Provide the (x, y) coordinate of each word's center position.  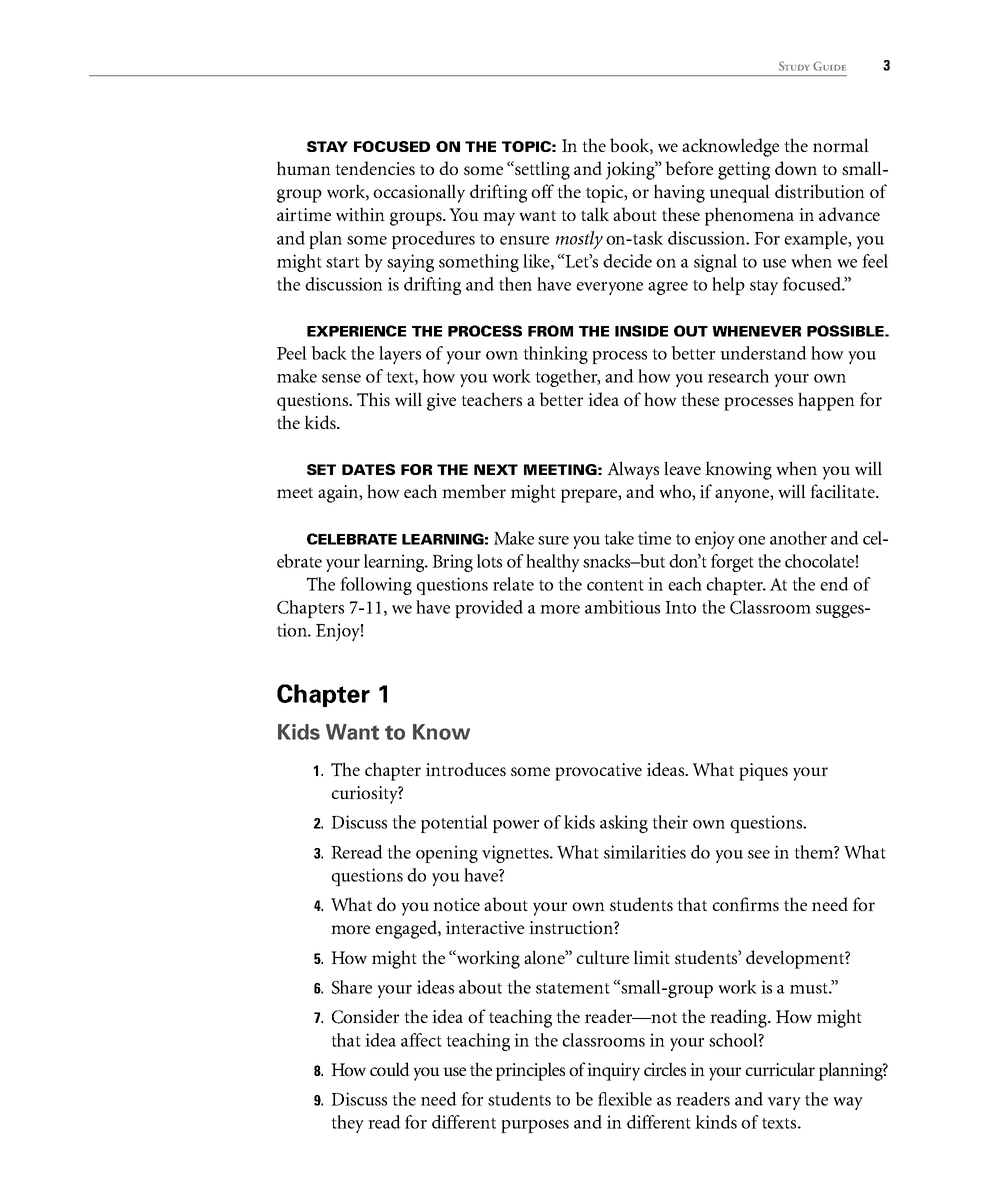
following (376, 586)
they (347, 1124)
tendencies (375, 168)
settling (541, 170)
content (615, 585)
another (798, 538)
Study (794, 66)
